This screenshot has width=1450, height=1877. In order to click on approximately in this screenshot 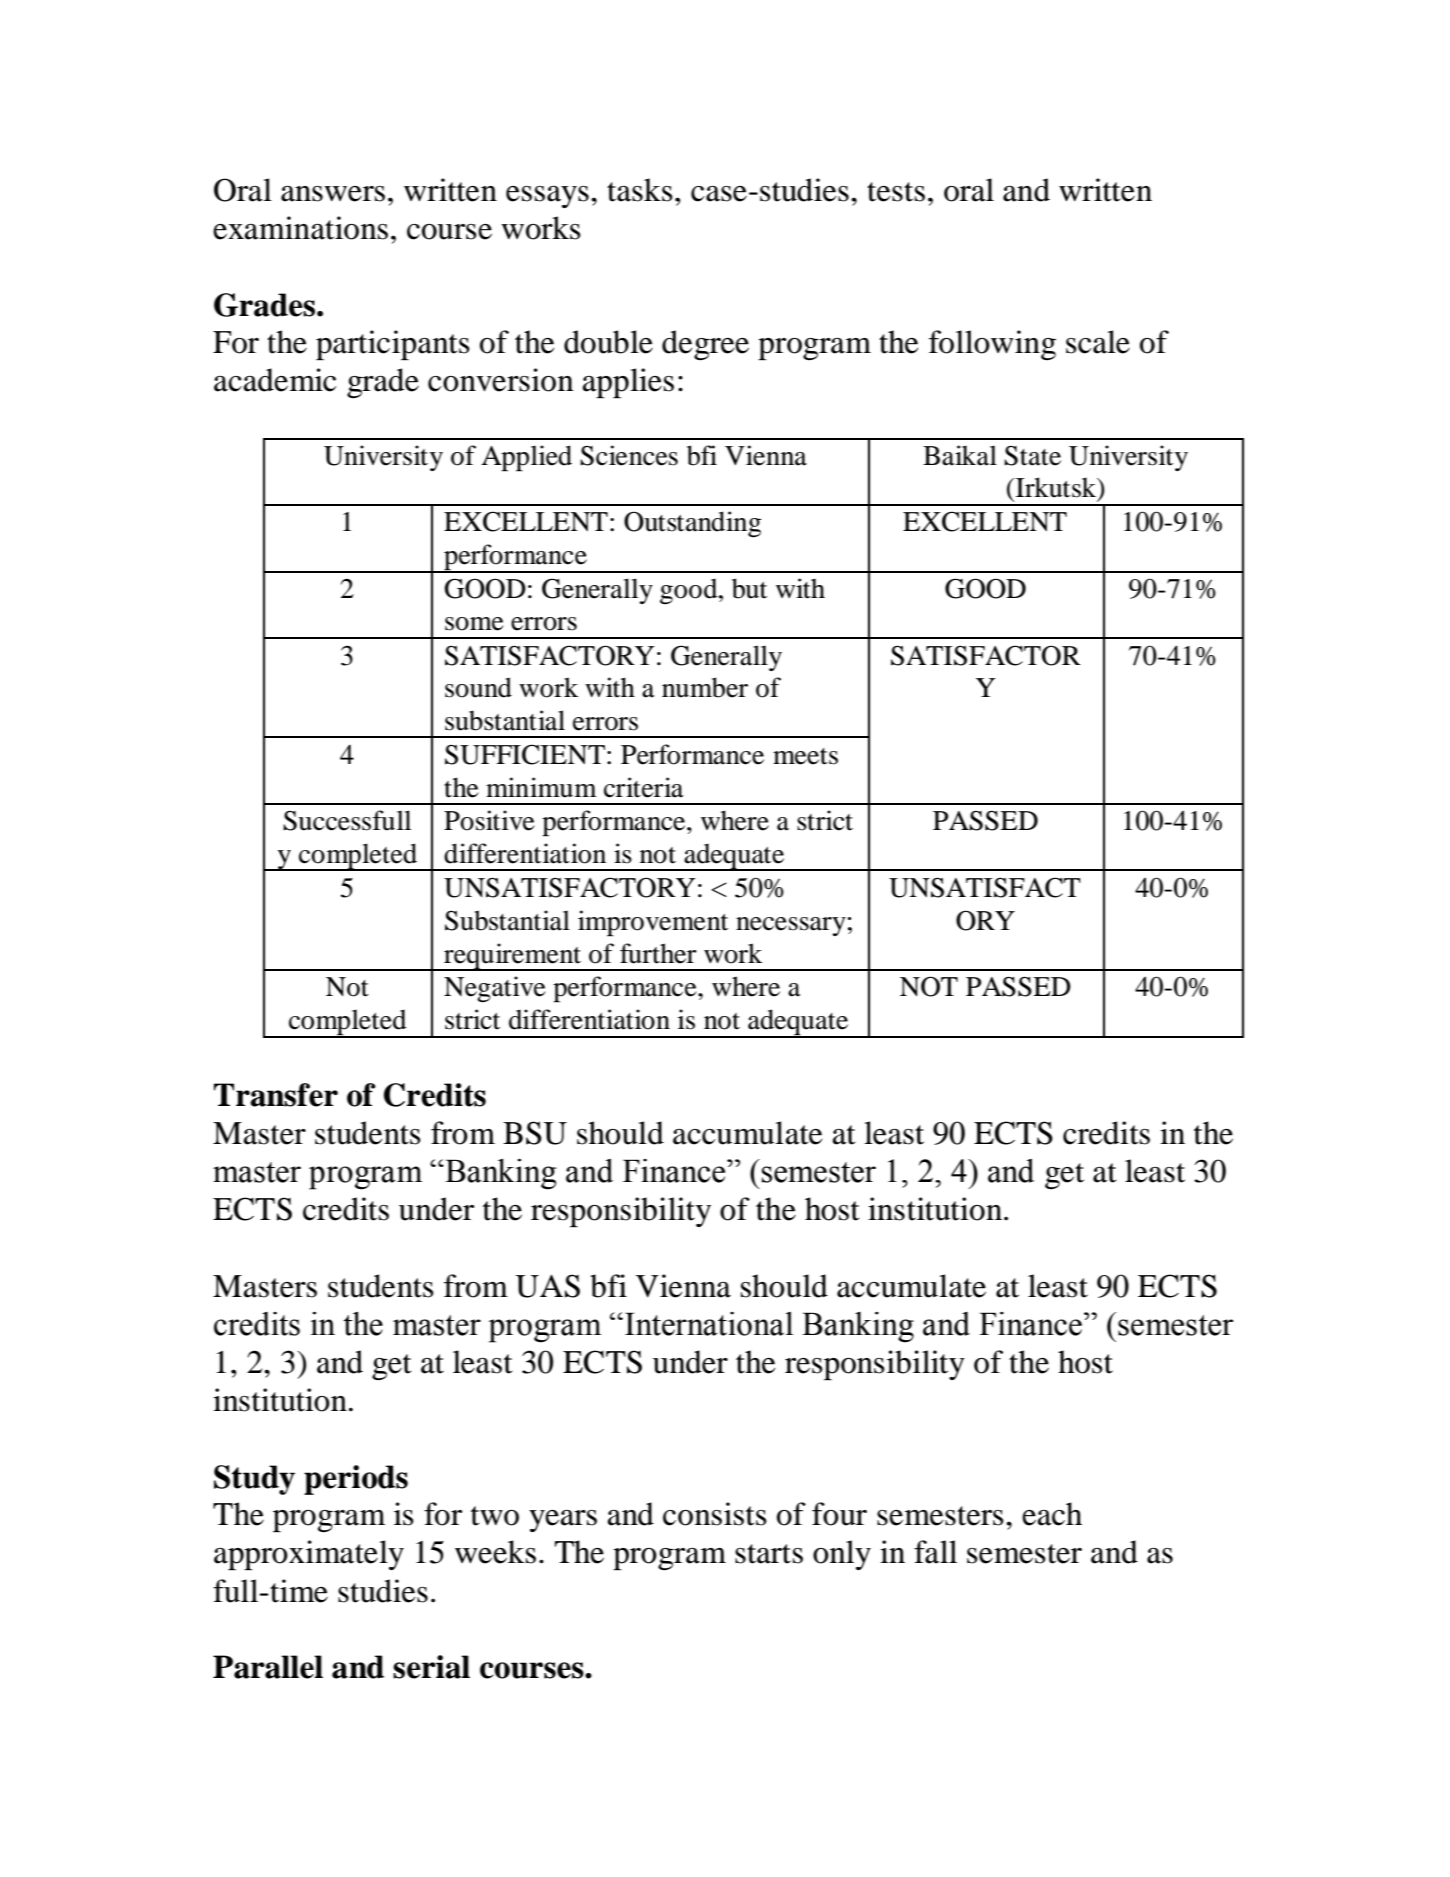, I will do `click(309, 1555)`.
